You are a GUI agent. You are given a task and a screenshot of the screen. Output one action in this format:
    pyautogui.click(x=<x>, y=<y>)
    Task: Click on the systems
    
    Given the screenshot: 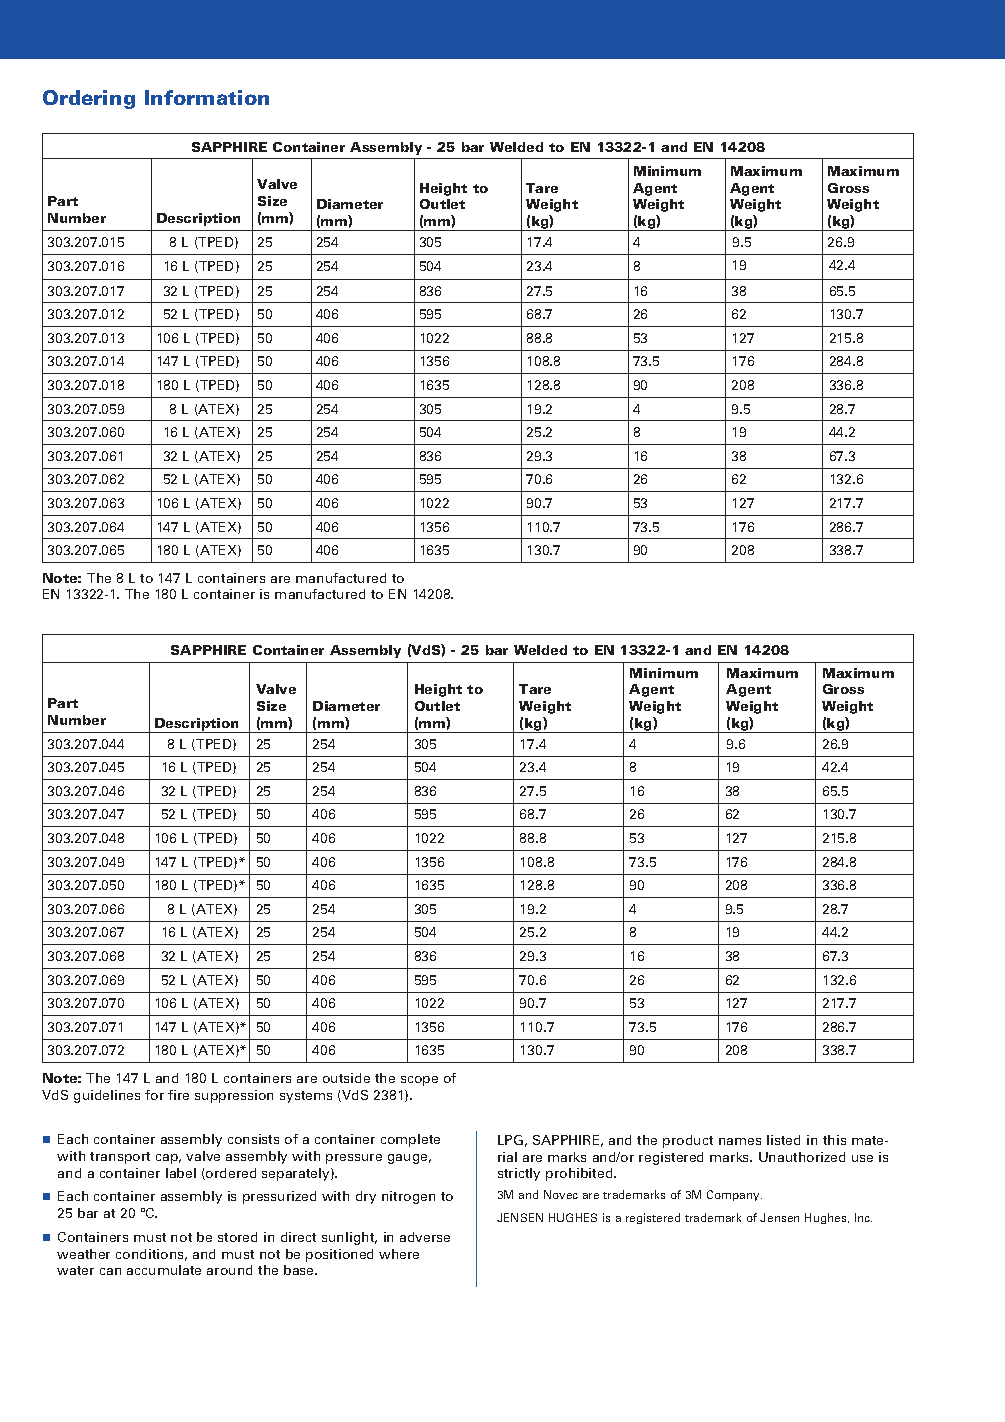 What is the action you would take?
    pyautogui.click(x=306, y=1097)
